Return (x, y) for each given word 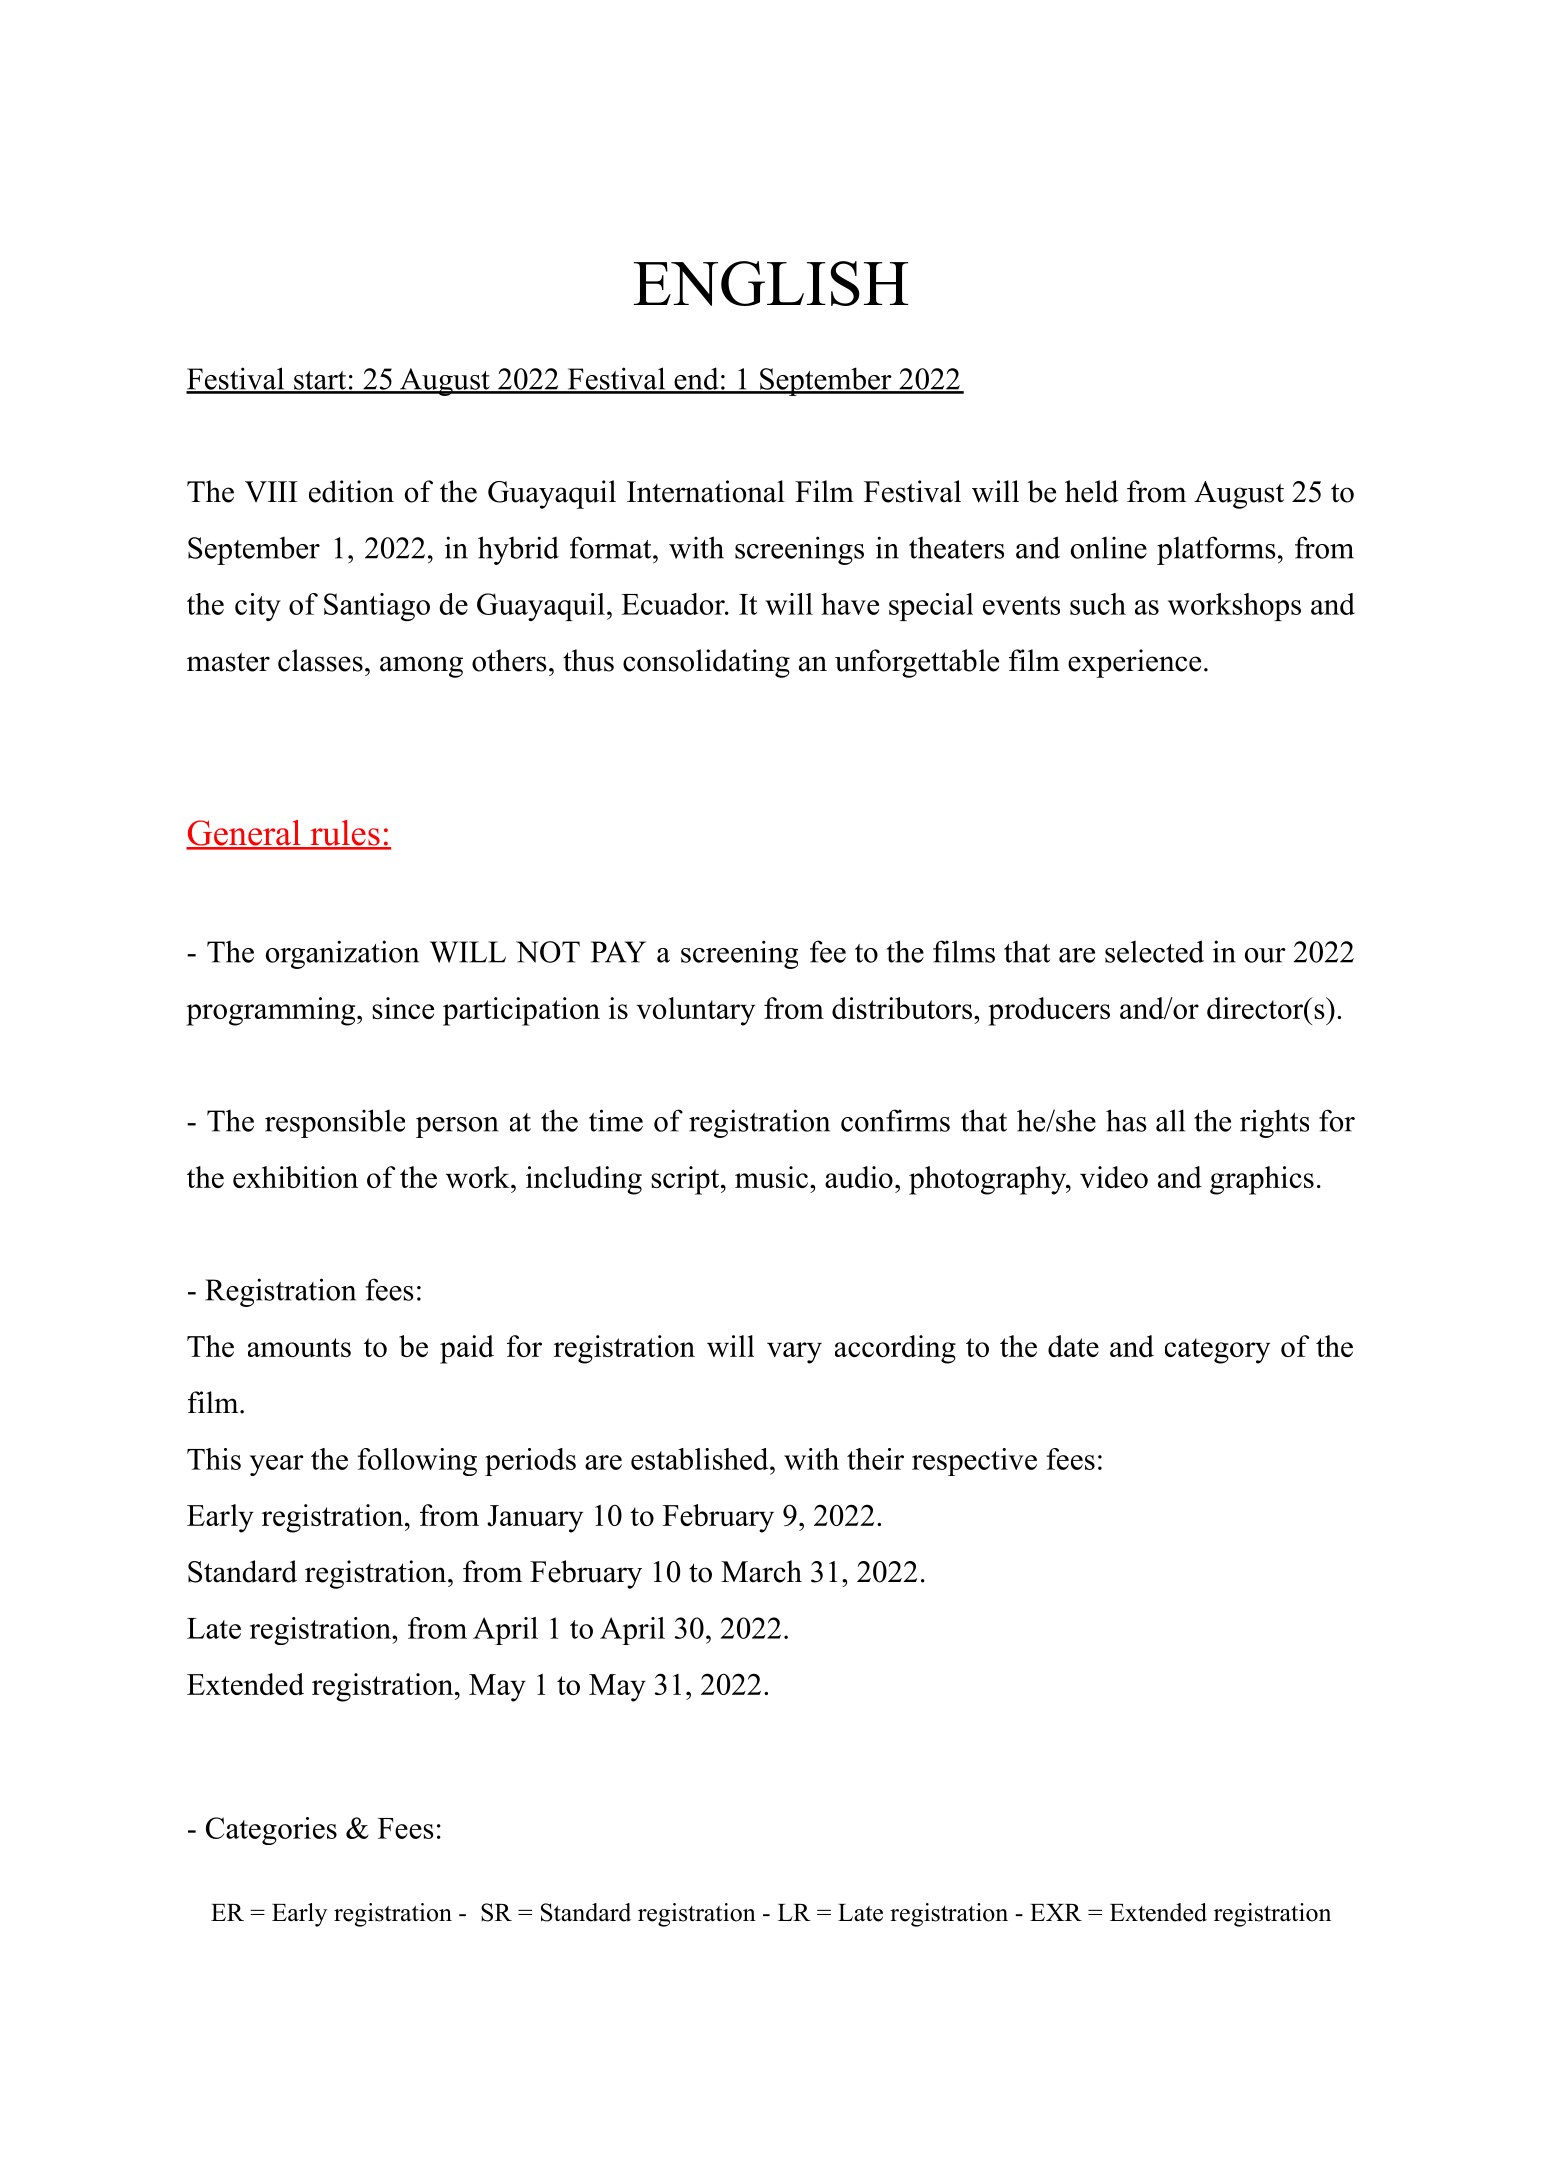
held (1091, 491)
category (1217, 1351)
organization (342, 954)
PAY (618, 952)
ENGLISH (771, 283)
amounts (299, 1347)
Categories (271, 1831)
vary (794, 1353)
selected (1154, 951)
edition (351, 491)
